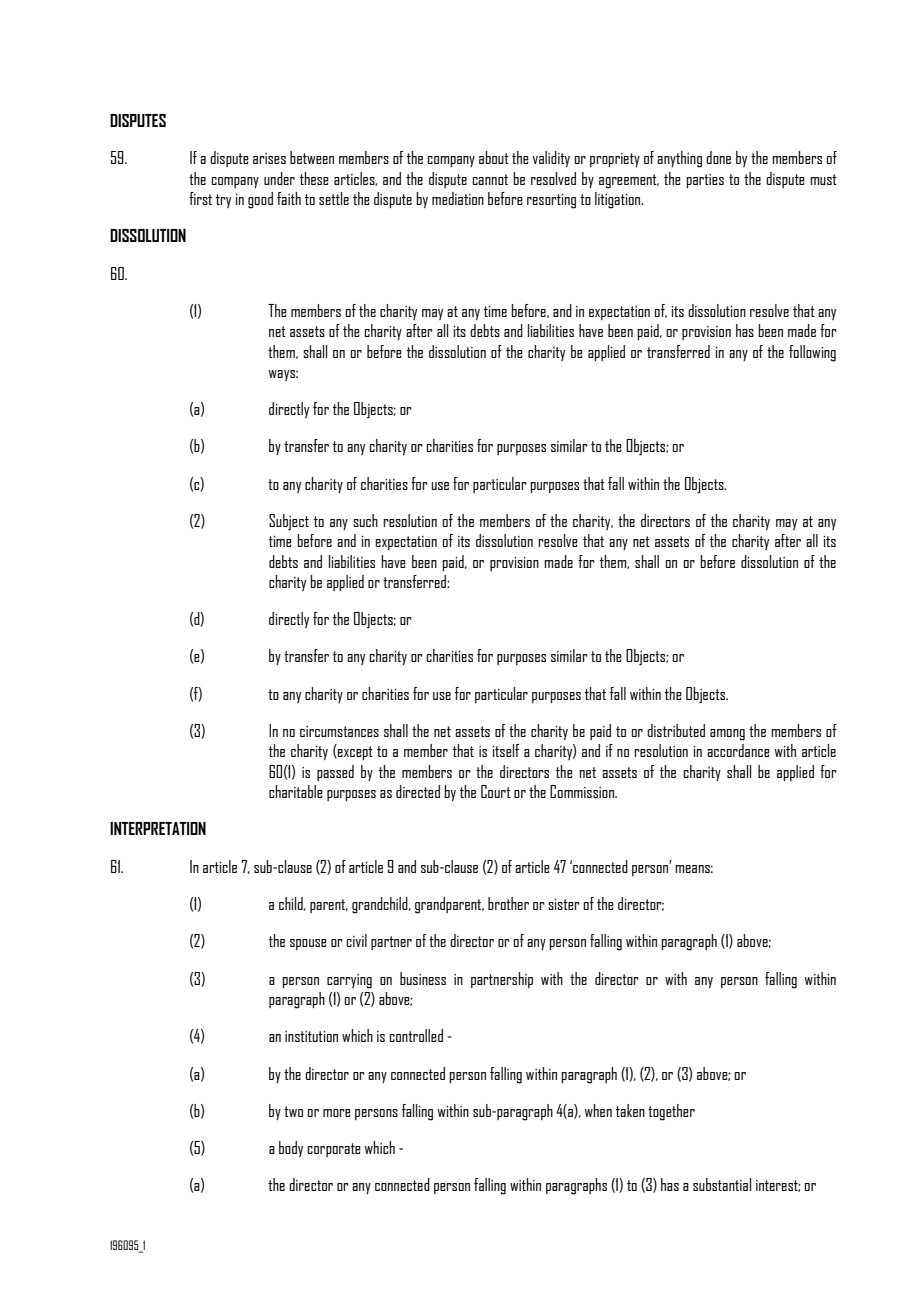  I want to click on following, so click(812, 353).
